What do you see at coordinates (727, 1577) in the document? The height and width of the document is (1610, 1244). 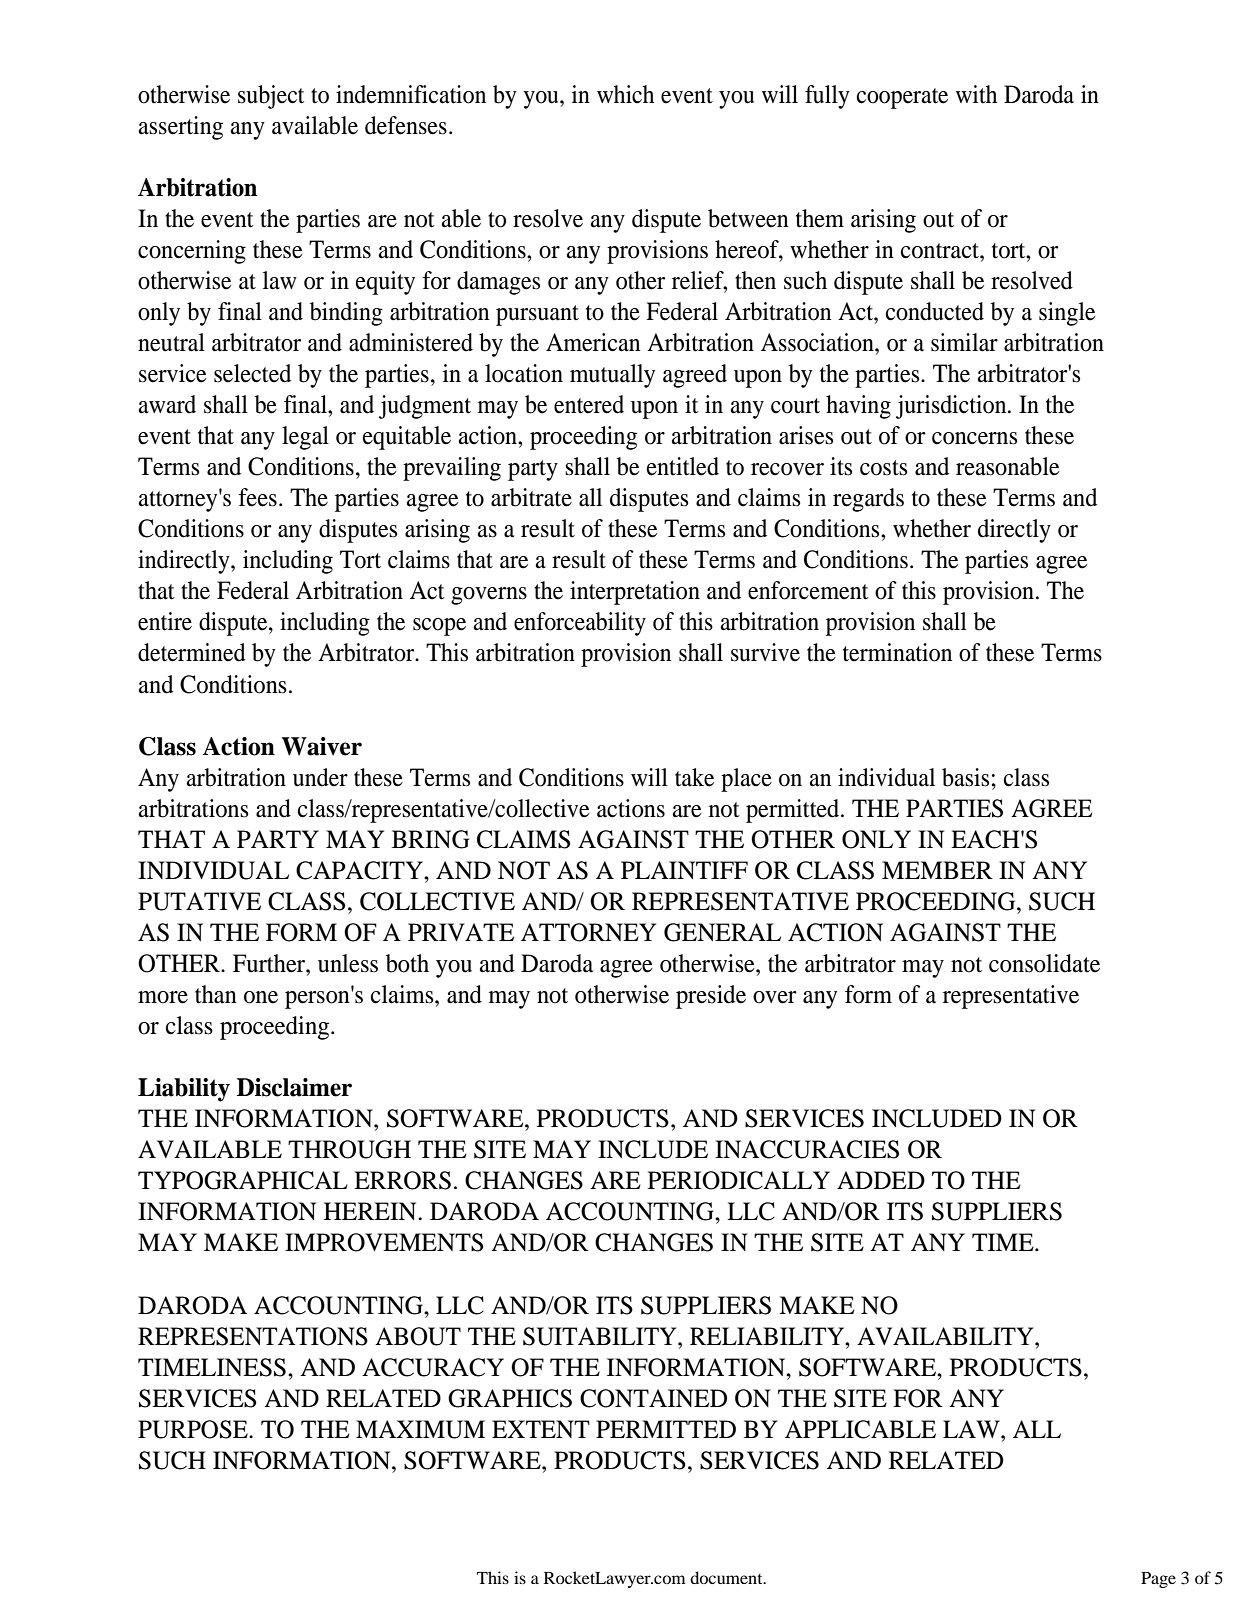 I see `document` at bounding box center [727, 1577].
